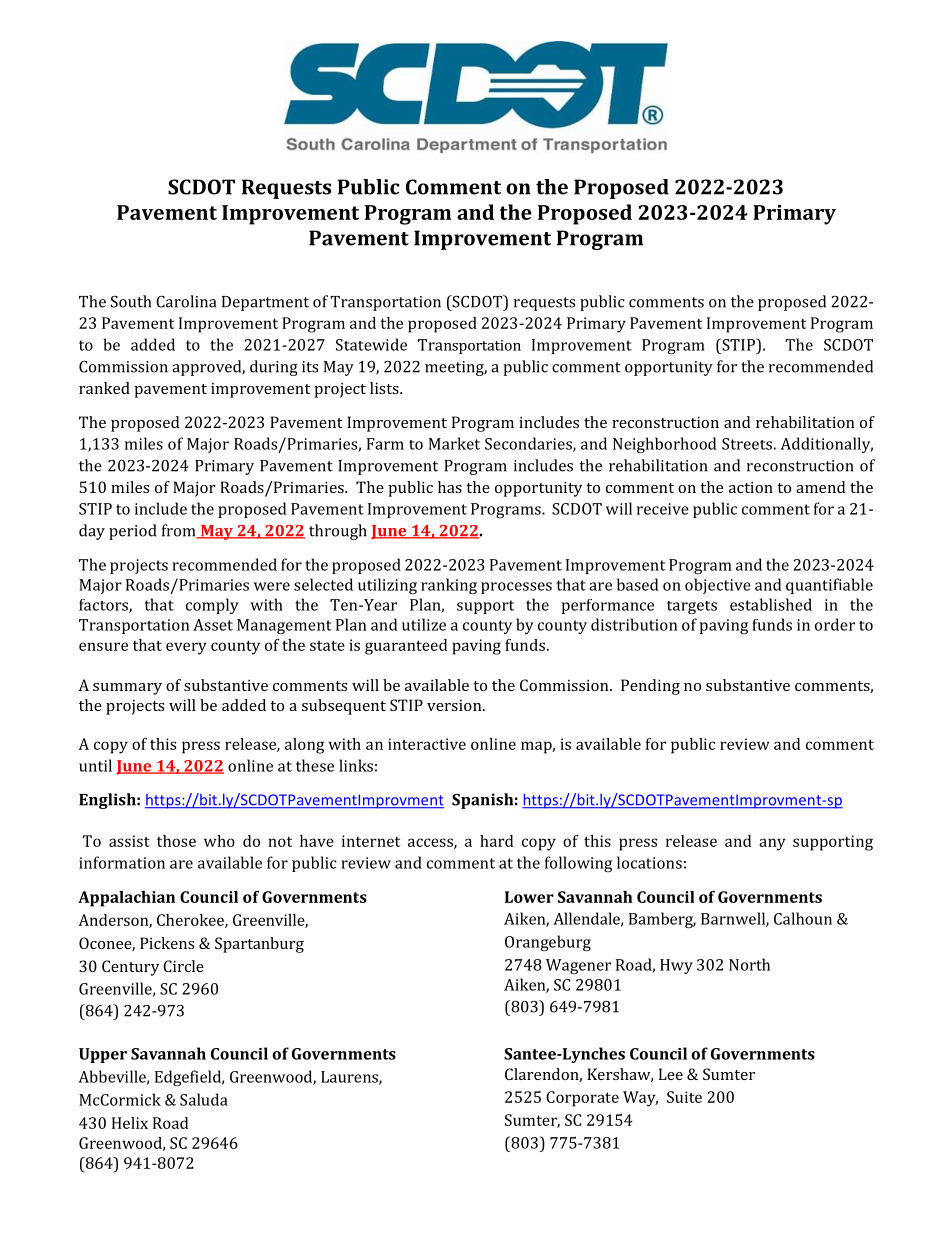 The width and height of the screenshot is (952, 1233). What do you see at coordinates (130, 1123) in the screenshot?
I see `Helix` at bounding box center [130, 1123].
